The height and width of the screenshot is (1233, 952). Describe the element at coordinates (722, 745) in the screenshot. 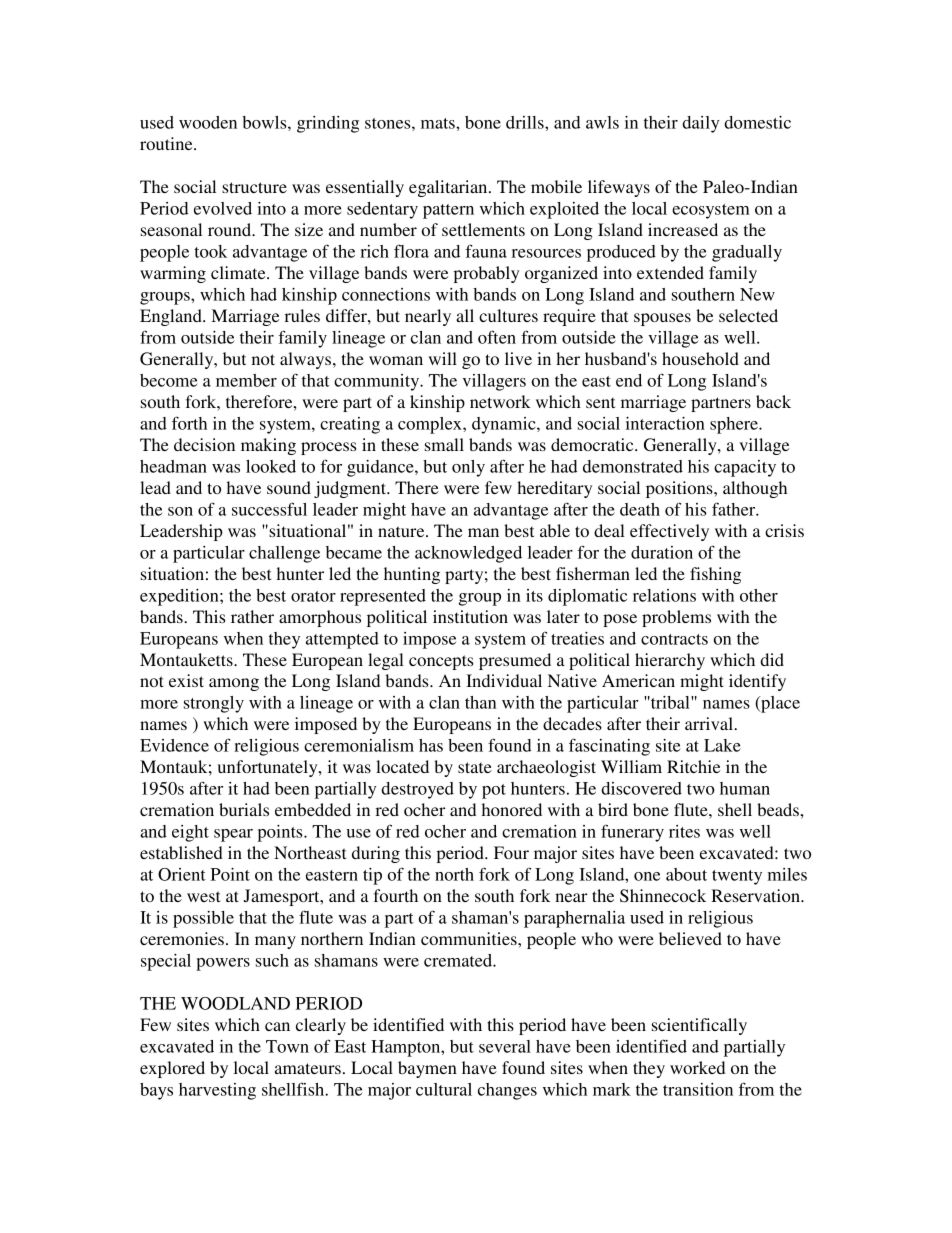

I see `Lake` at that location.
